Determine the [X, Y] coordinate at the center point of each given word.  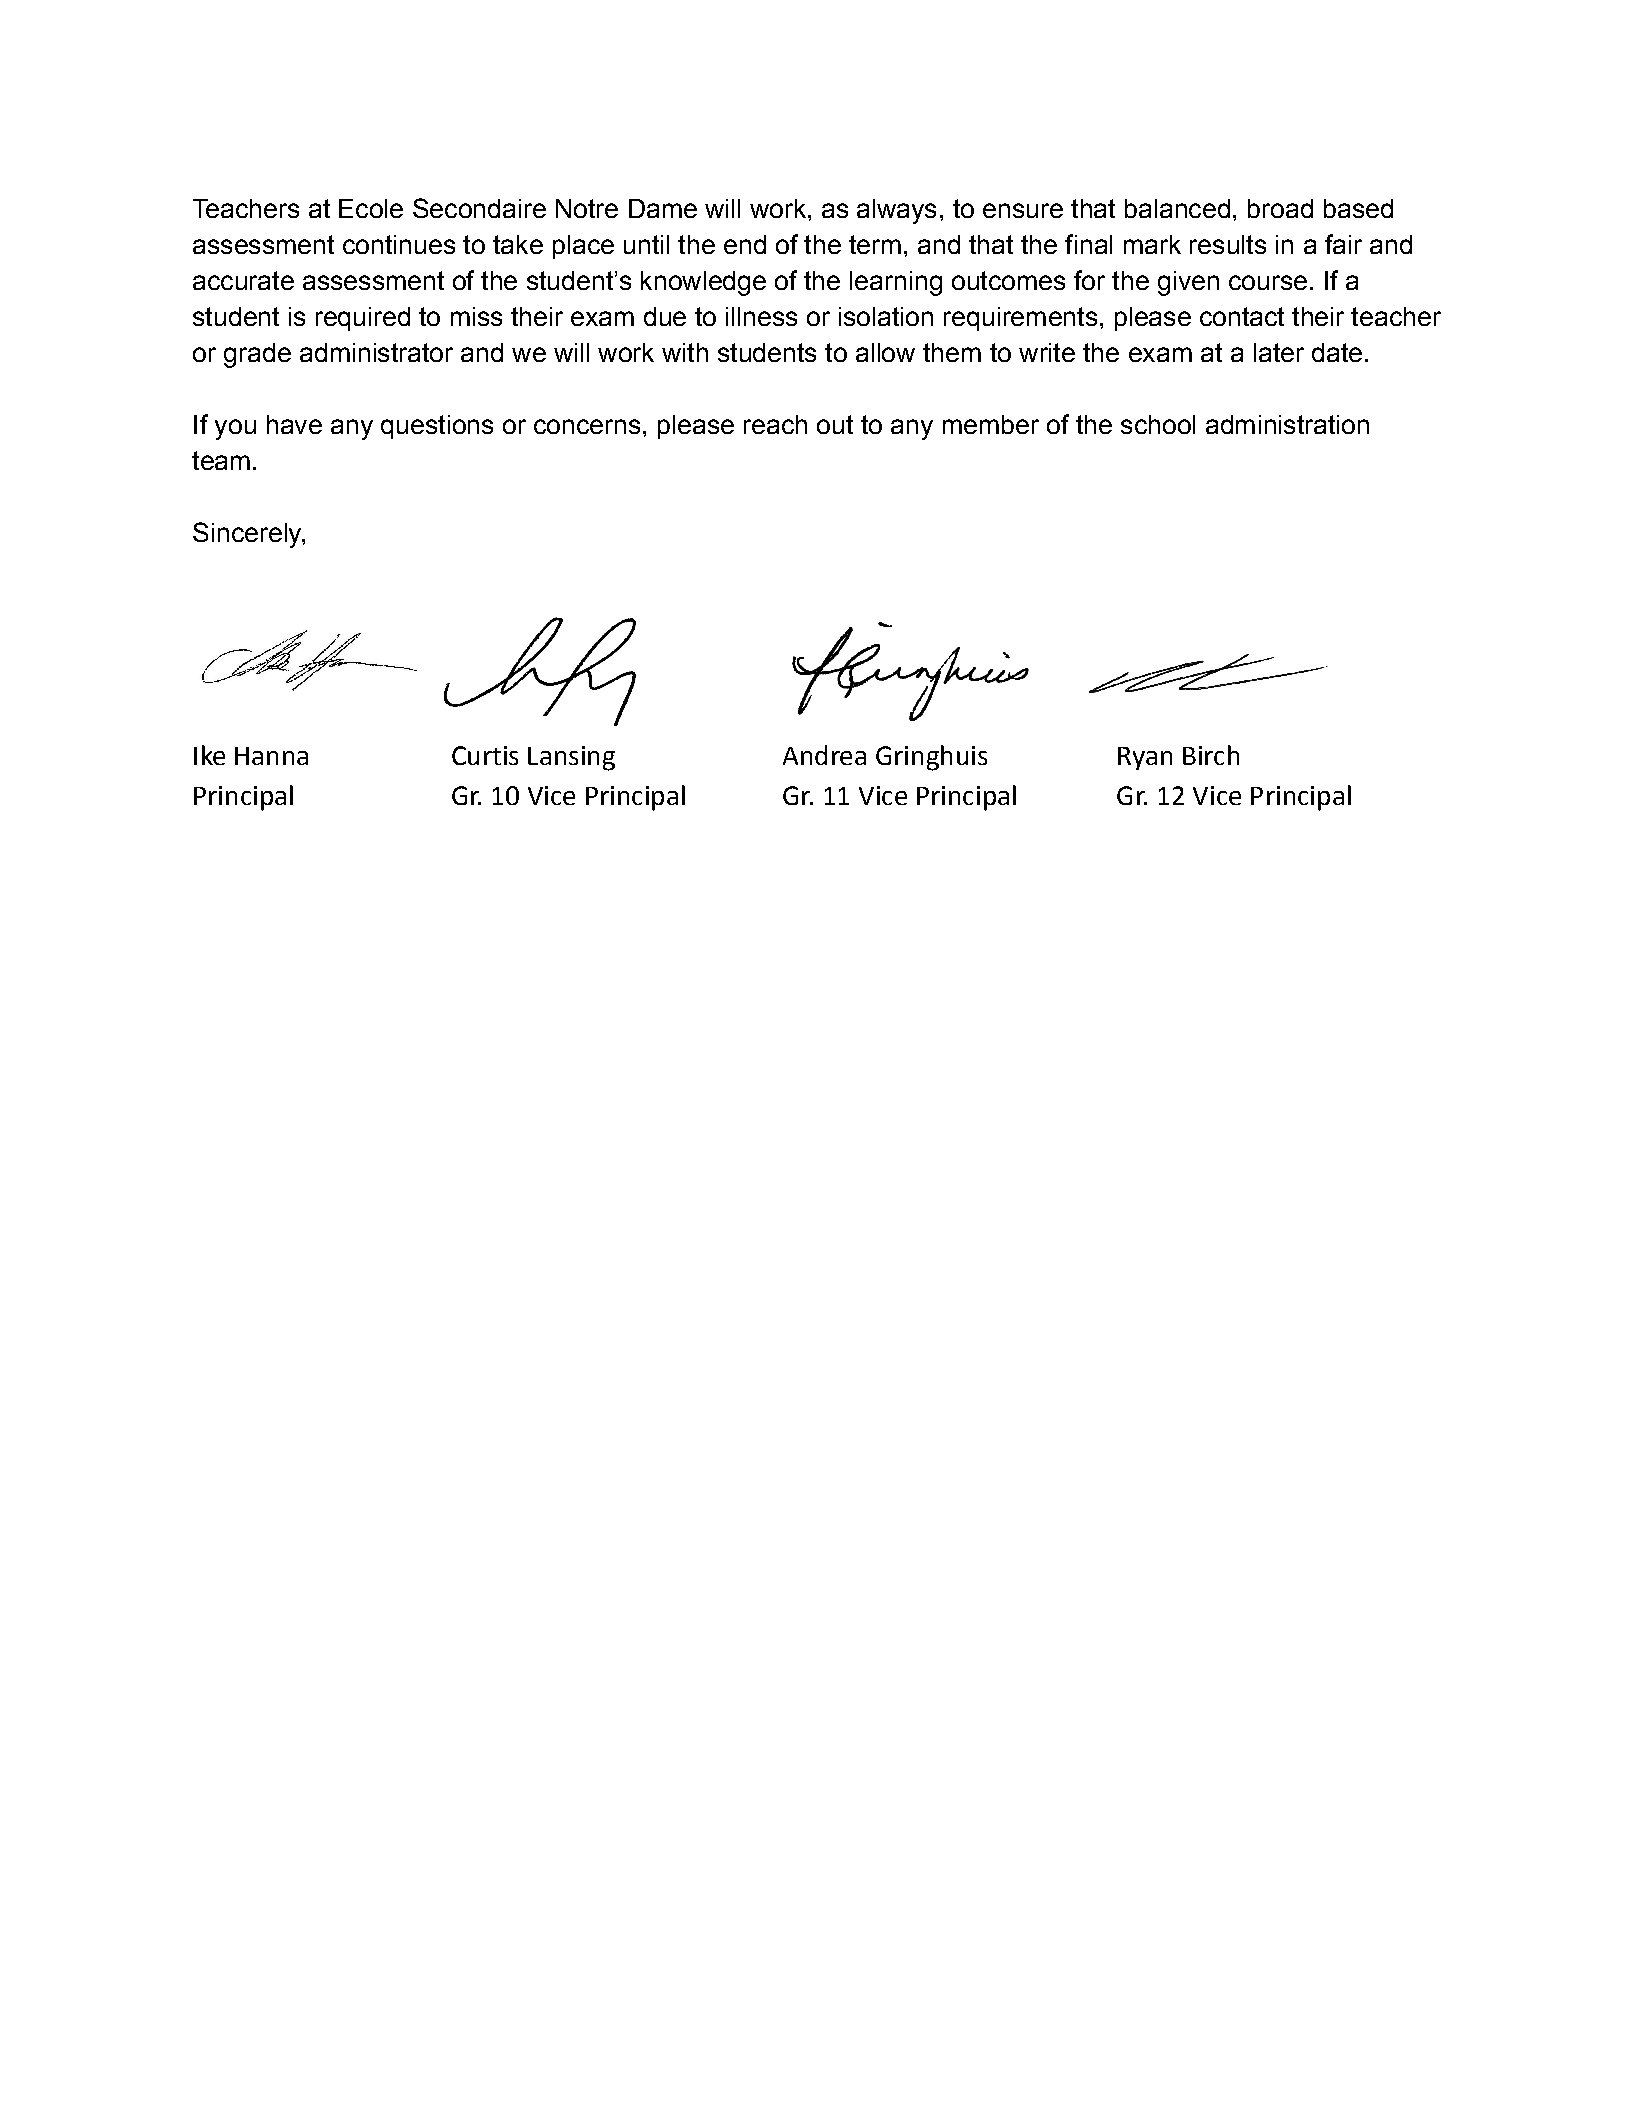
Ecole [371, 208]
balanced [1177, 208]
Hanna [271, 756]
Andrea [824, 755]
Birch [1211, 755]
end [745, 244]
